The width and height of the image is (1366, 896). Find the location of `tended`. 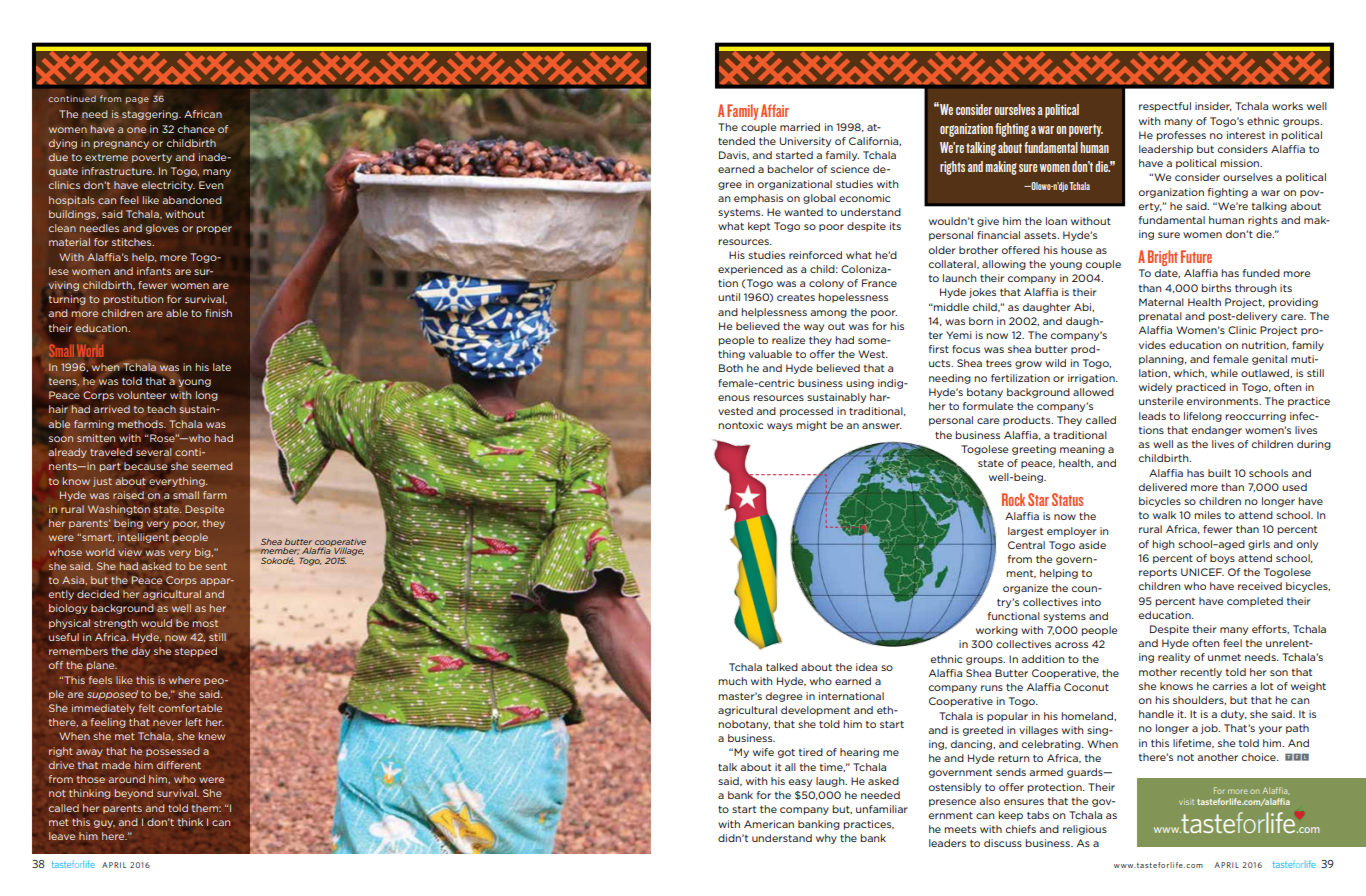

tended is located at coordinates (736, 141).
